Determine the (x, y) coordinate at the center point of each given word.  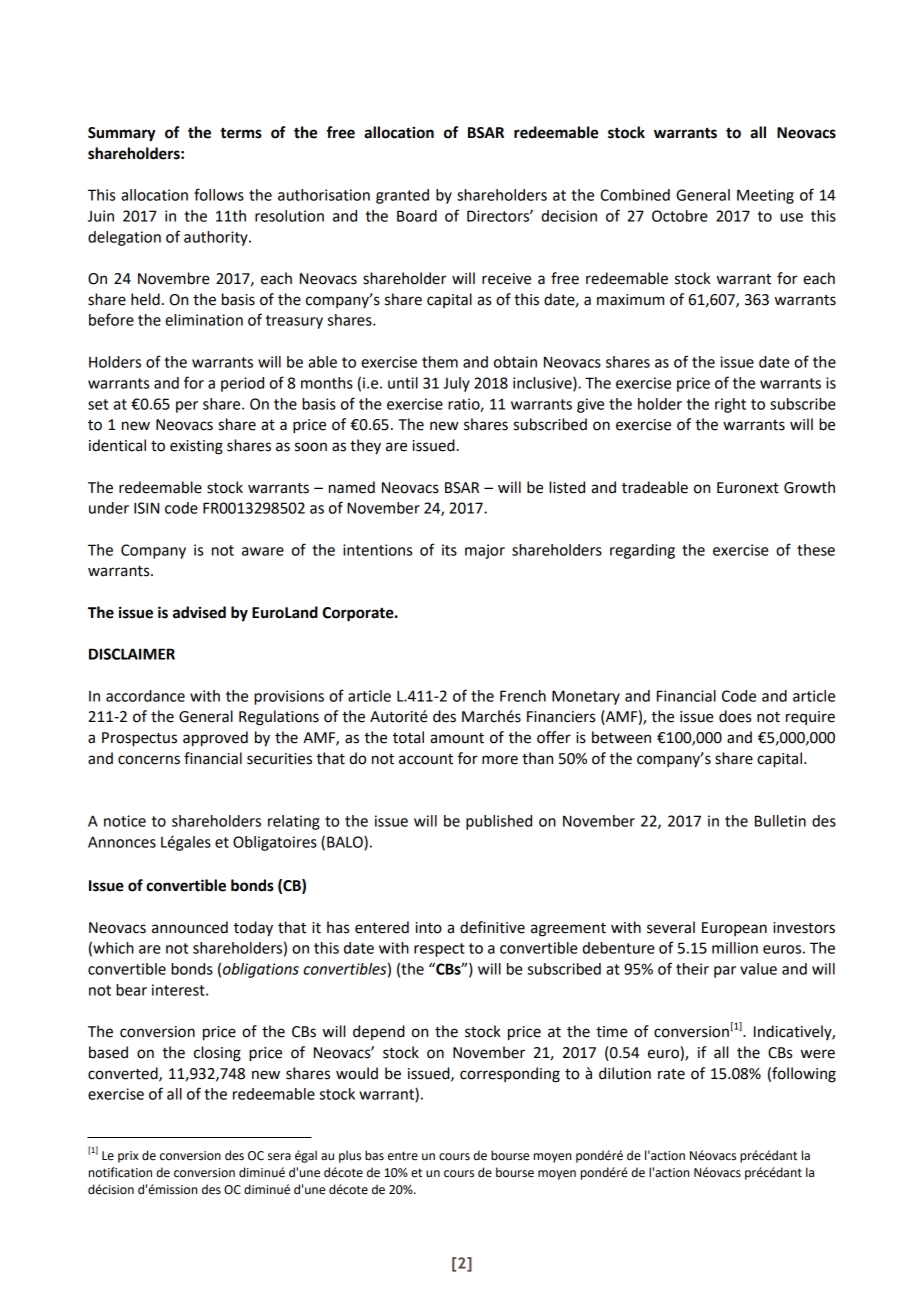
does (735, 716)
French (523, 696)
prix (128, 1157)
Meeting (765, 196)
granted (402, 196)
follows (219, 194)
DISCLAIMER (132, 654)
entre (403, 1156)
